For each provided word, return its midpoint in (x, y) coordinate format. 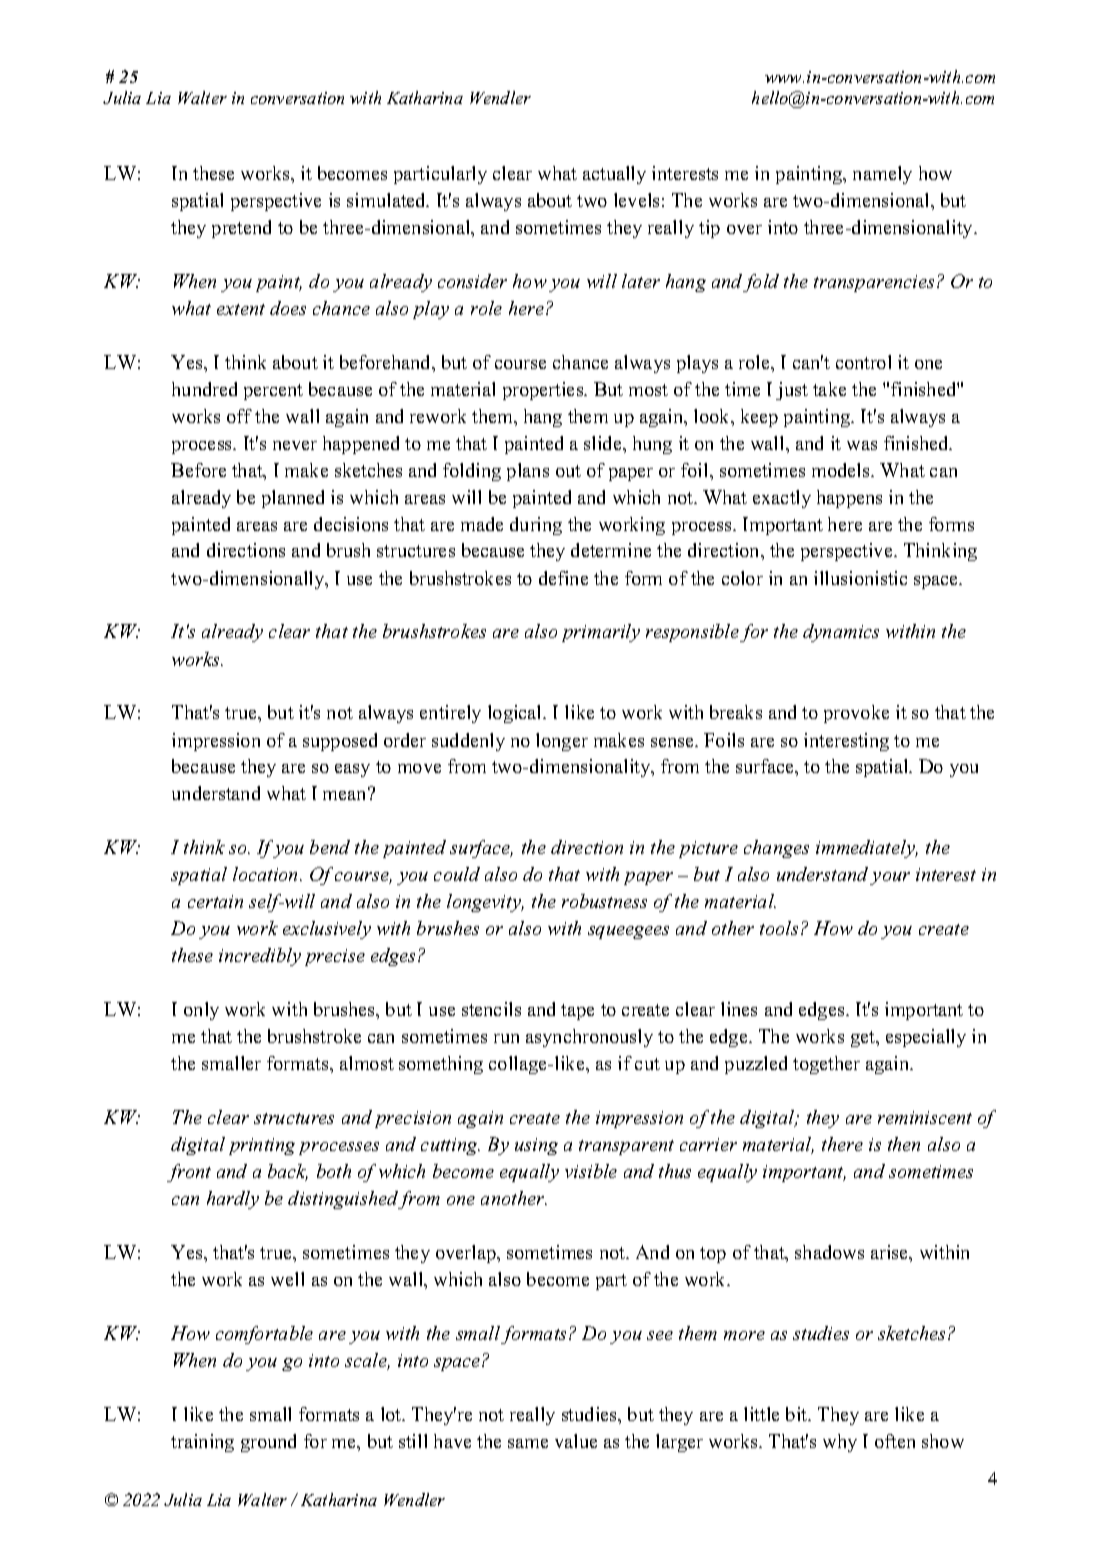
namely (882, 175)
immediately (867, 849)
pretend (241, 229)
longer (562, 742)
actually (614, 175)
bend (330, 847)
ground (268, 1443)
